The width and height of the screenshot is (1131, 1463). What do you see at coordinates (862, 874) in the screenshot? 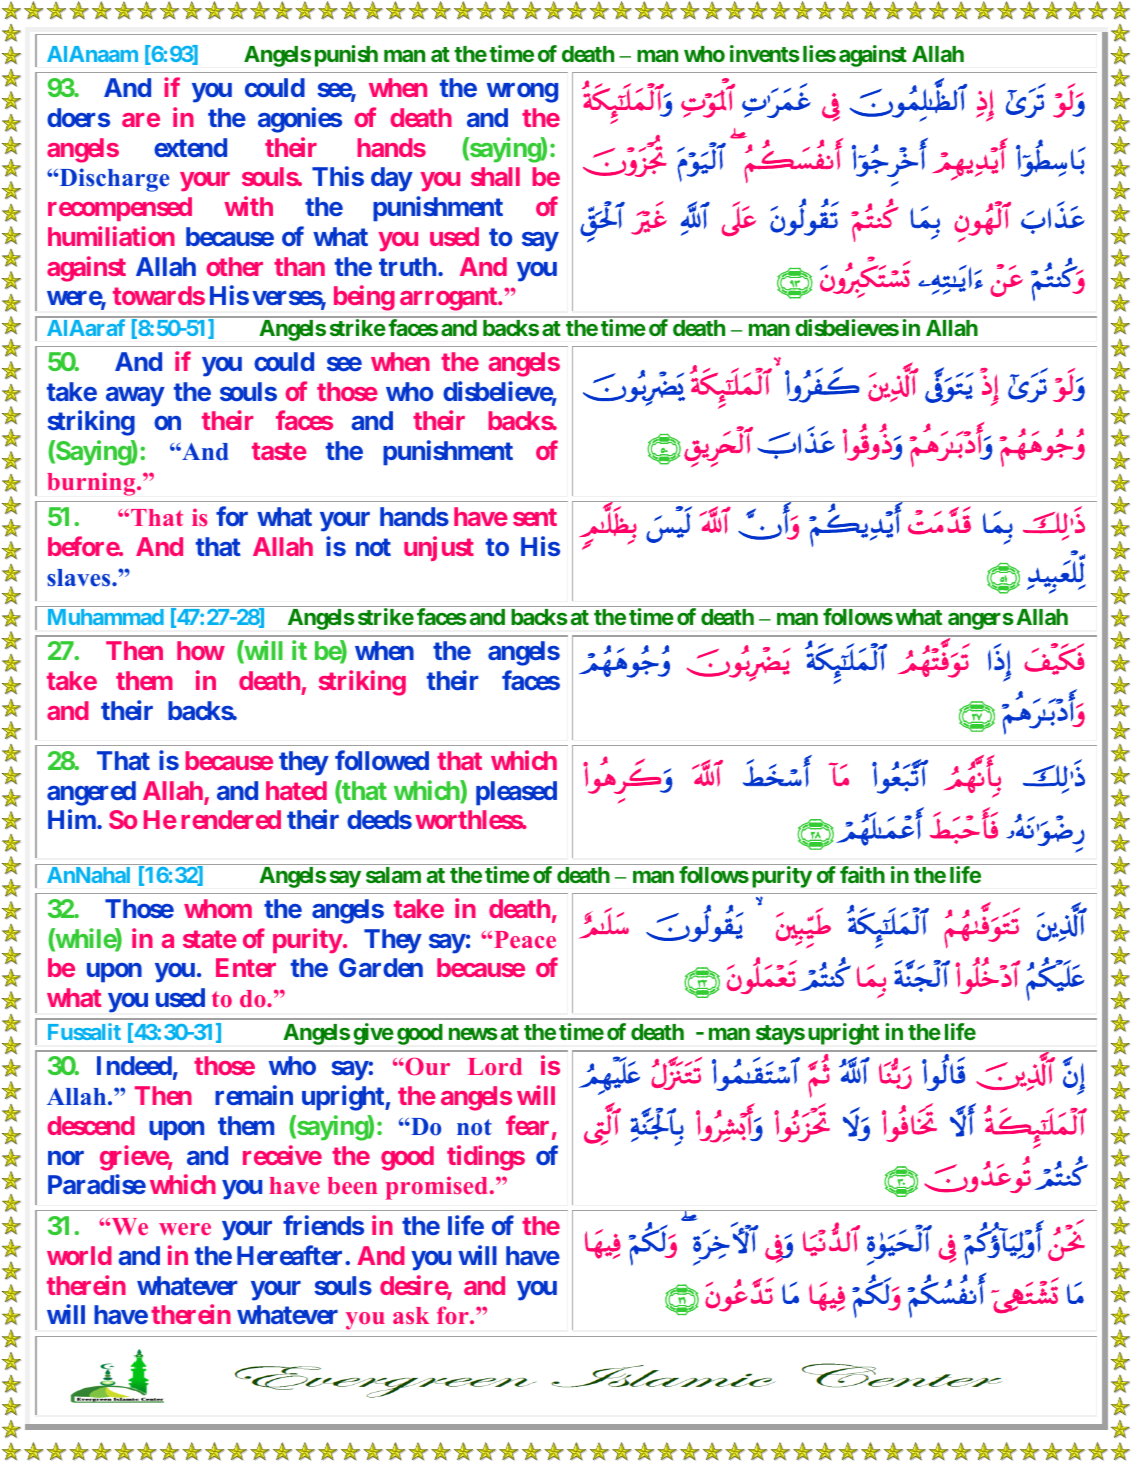
I see `faith` at bounding box center [862, 874].
